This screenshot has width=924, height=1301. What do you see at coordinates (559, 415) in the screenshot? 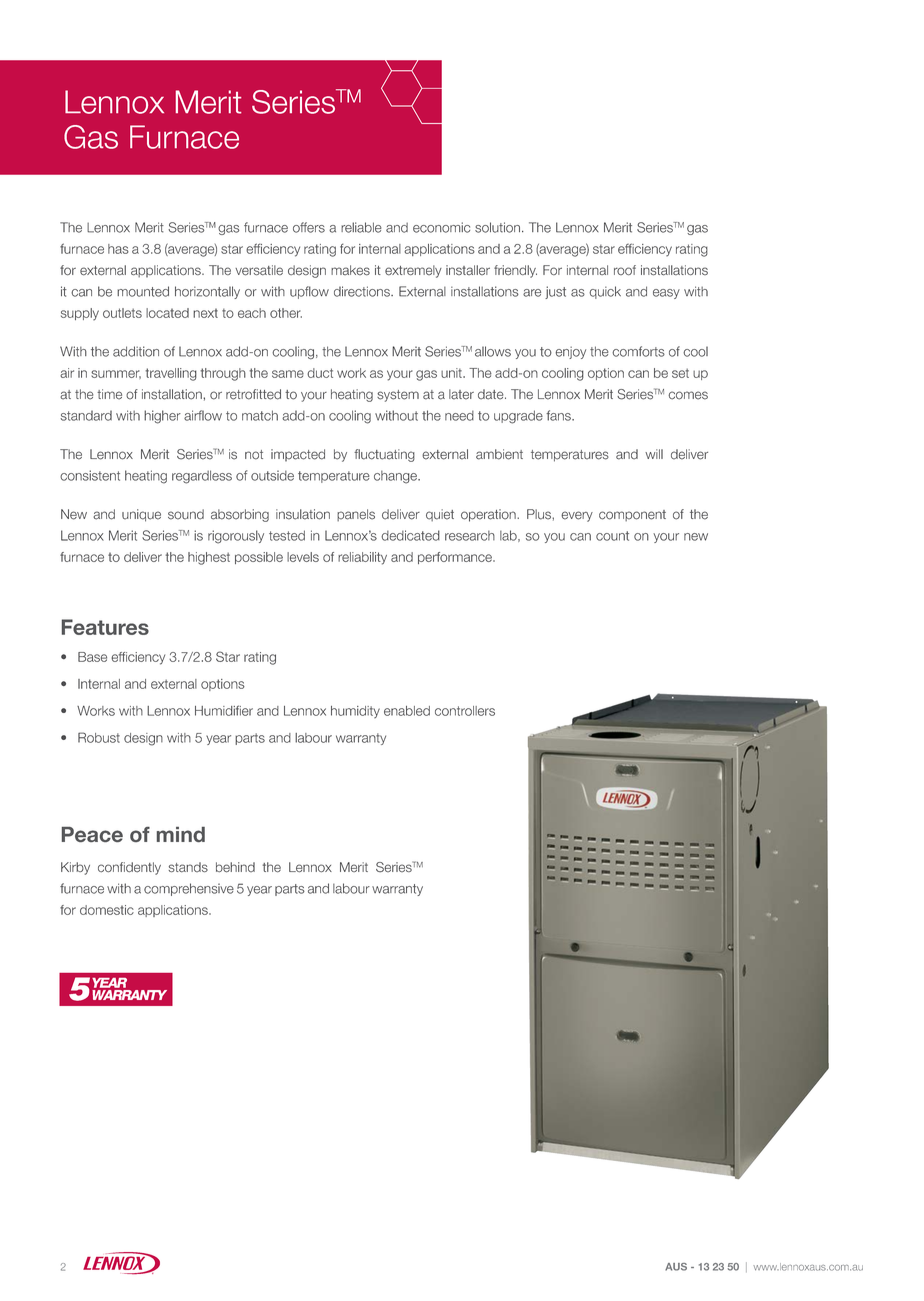
I see `fans` at bounding box center [559, 415].
